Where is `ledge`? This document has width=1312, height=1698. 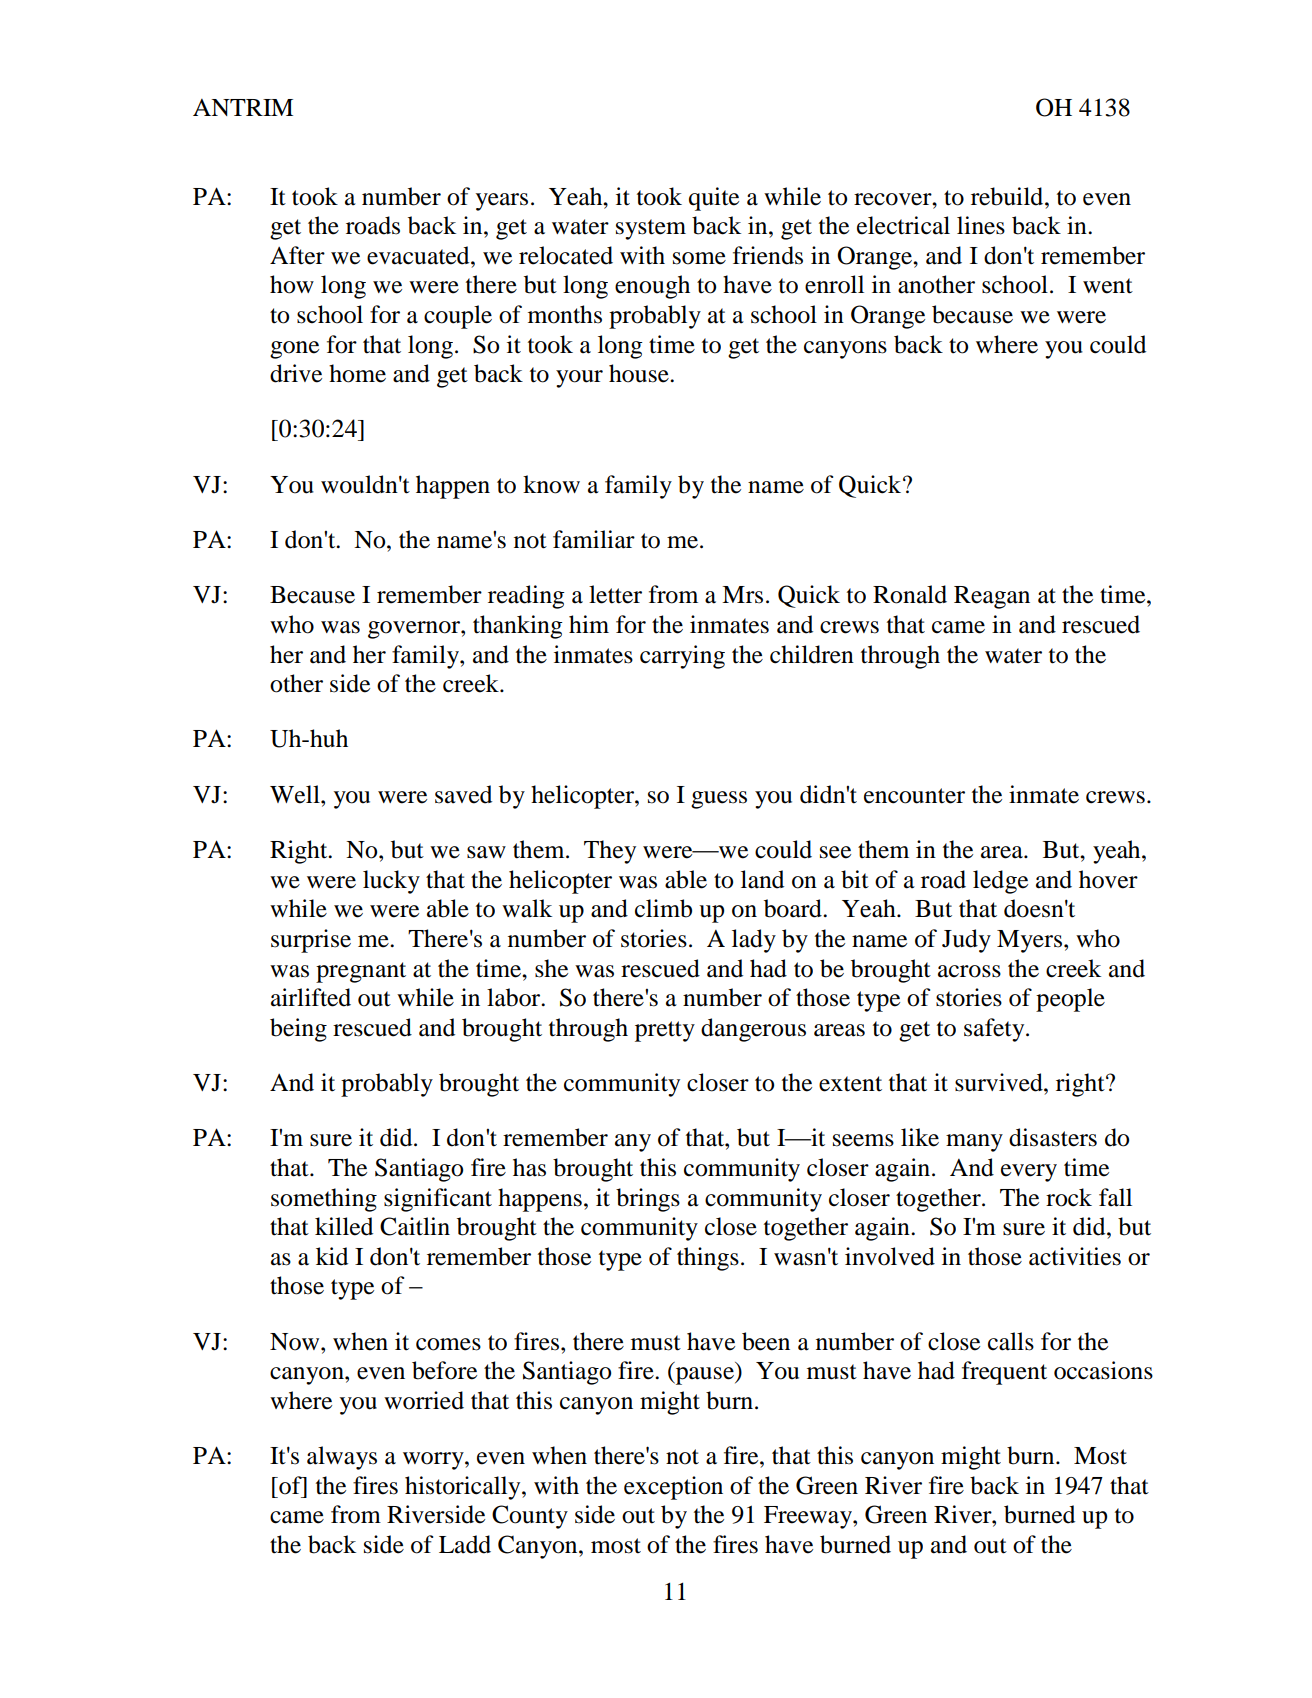
ledge is located at coordinates (1000, 882).
